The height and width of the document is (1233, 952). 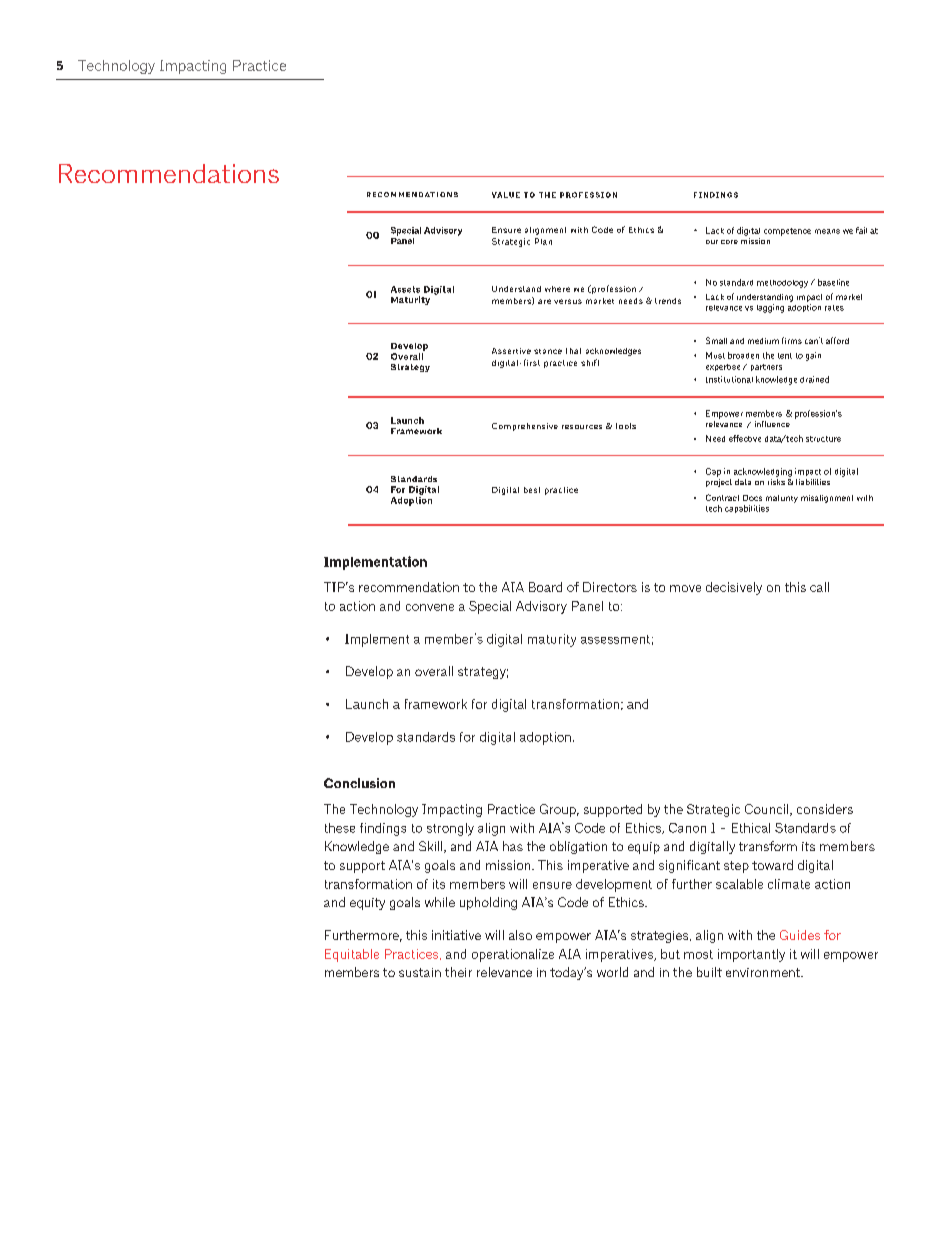 What do you see at coordinates (430, 607) in the document?
I see `convene` at bounding box center [430, 607].
